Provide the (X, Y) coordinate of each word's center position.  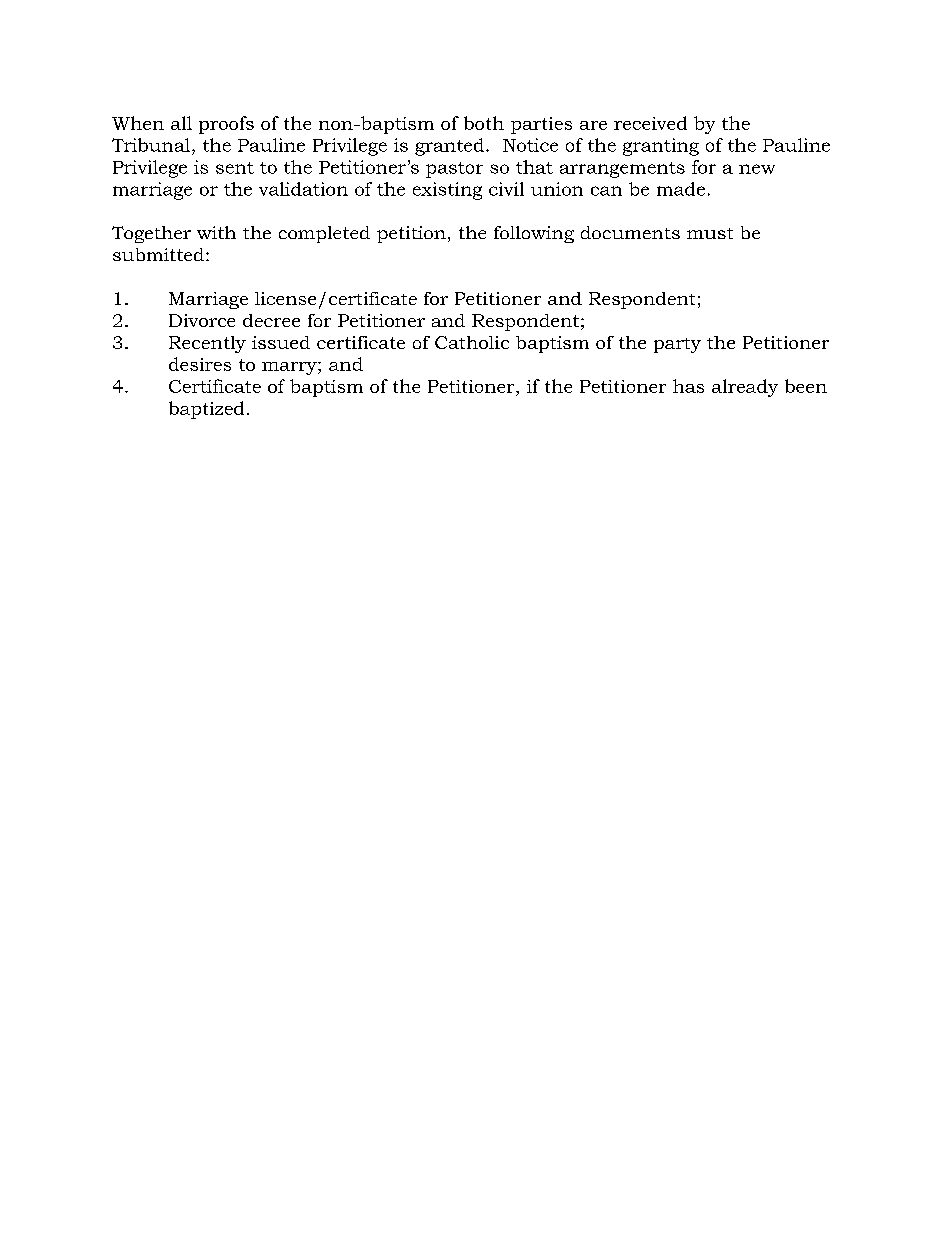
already (745, 388)
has (688, 386)
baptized (206, 410)
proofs (226, 125)
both (484, 123)
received (650, 123)
